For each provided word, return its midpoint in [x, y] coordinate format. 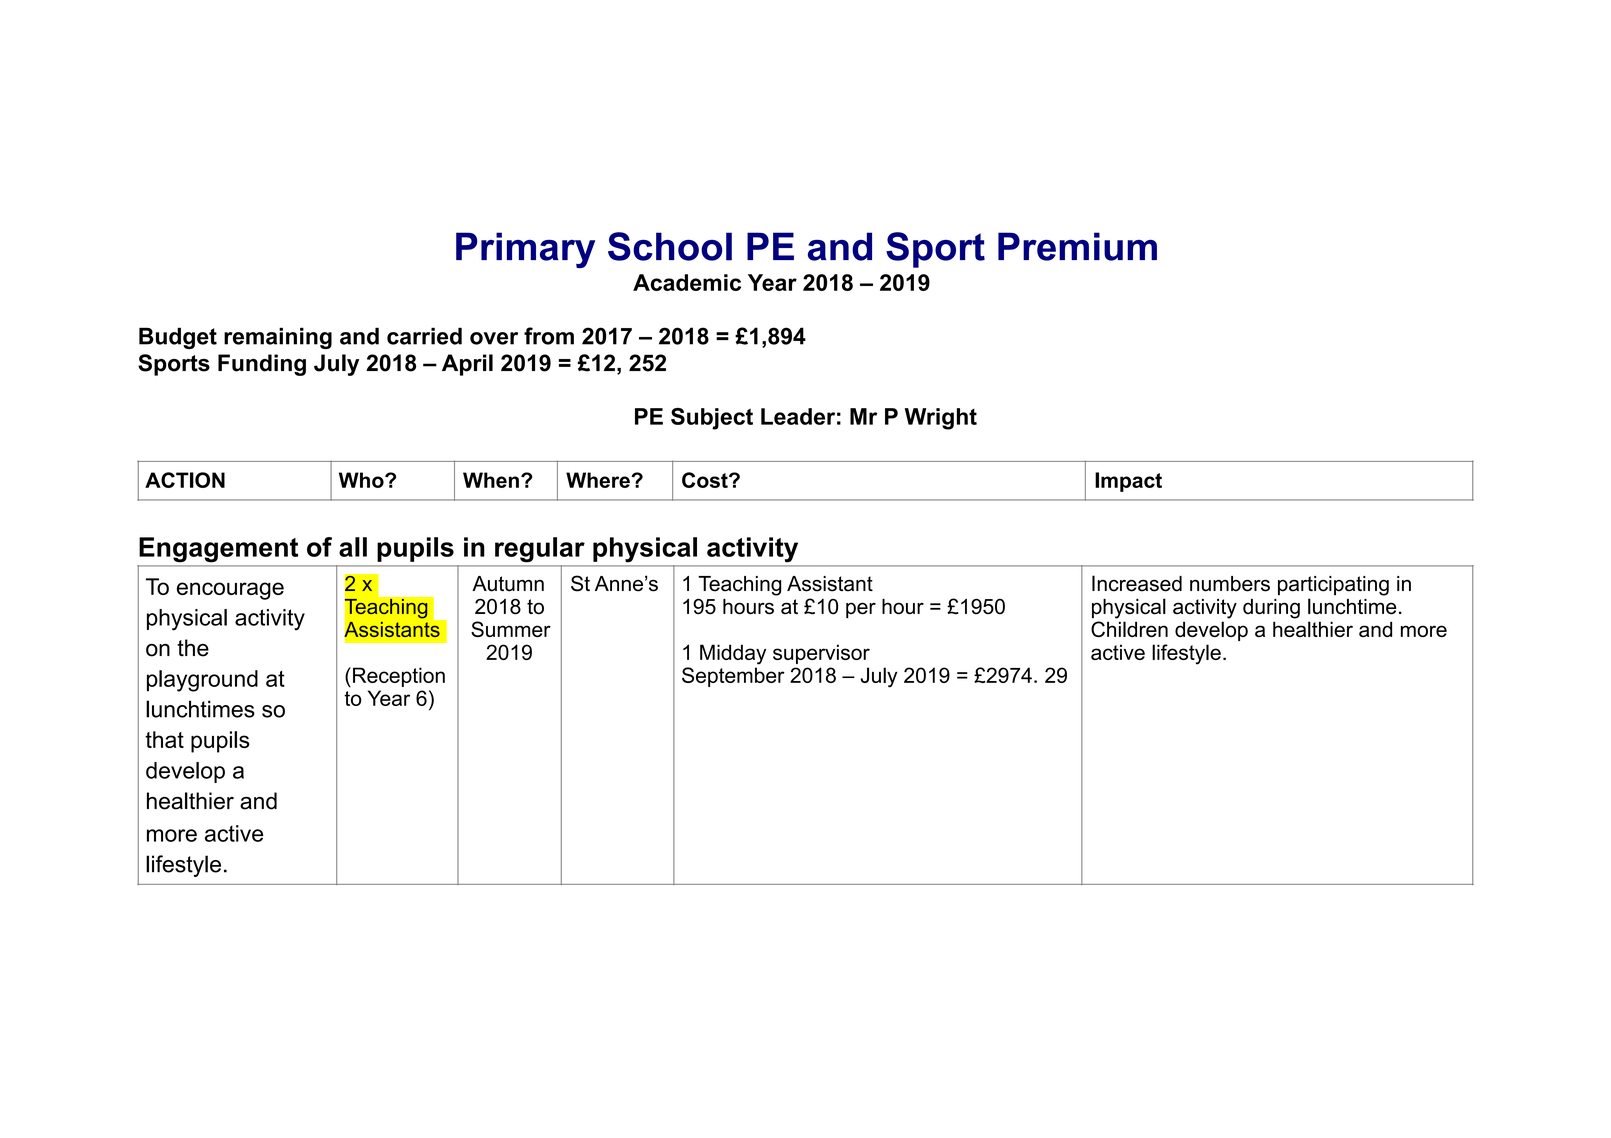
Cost [706, 480]
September [733, 677]
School [670, 246]
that [164, 739]
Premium [1077, 246]
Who [362, 480]
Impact [1128, 482]
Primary [525, 250]
